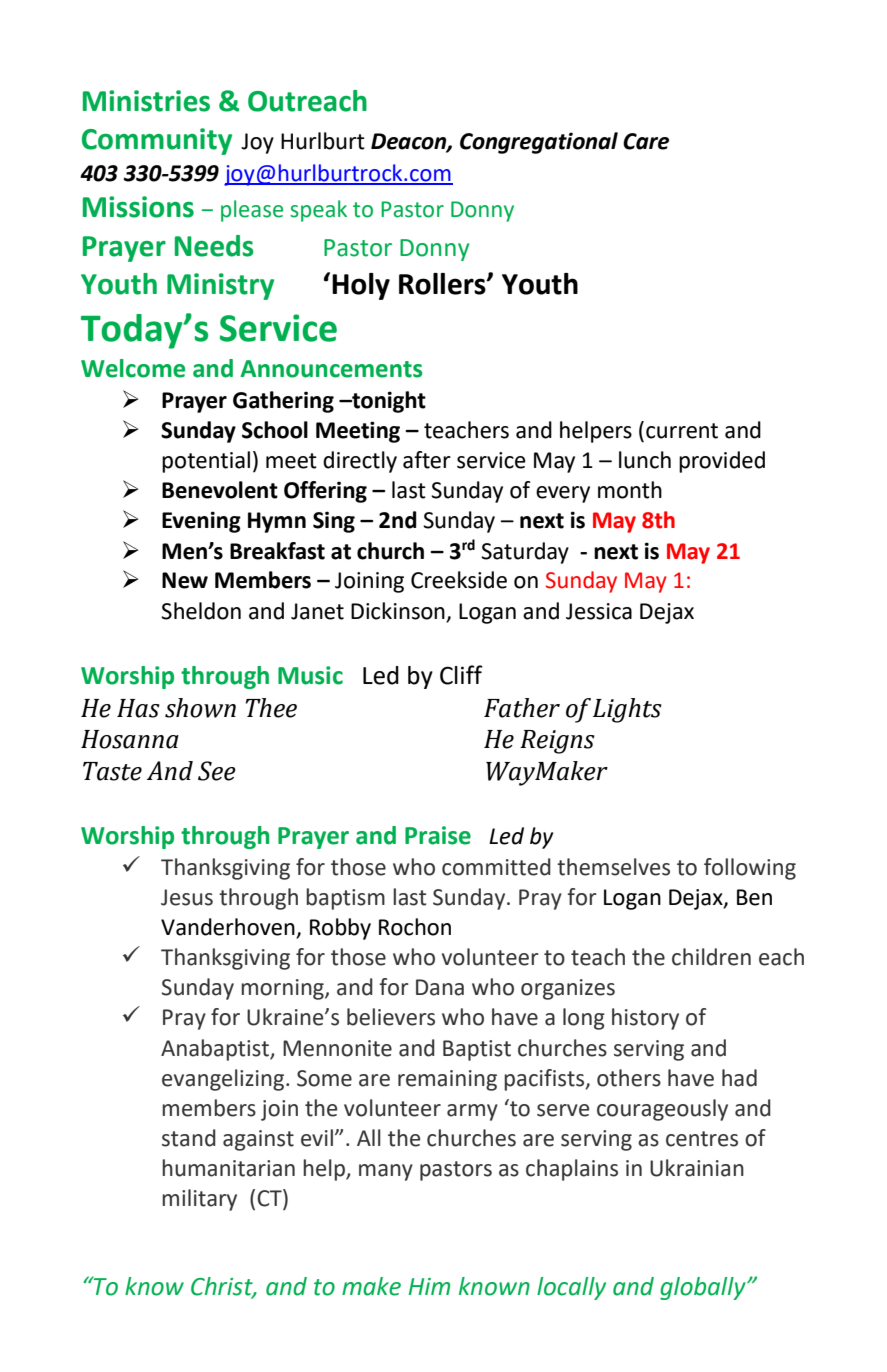 The image size is (887, 1372). I want to click on Care, so click(646, 141).
